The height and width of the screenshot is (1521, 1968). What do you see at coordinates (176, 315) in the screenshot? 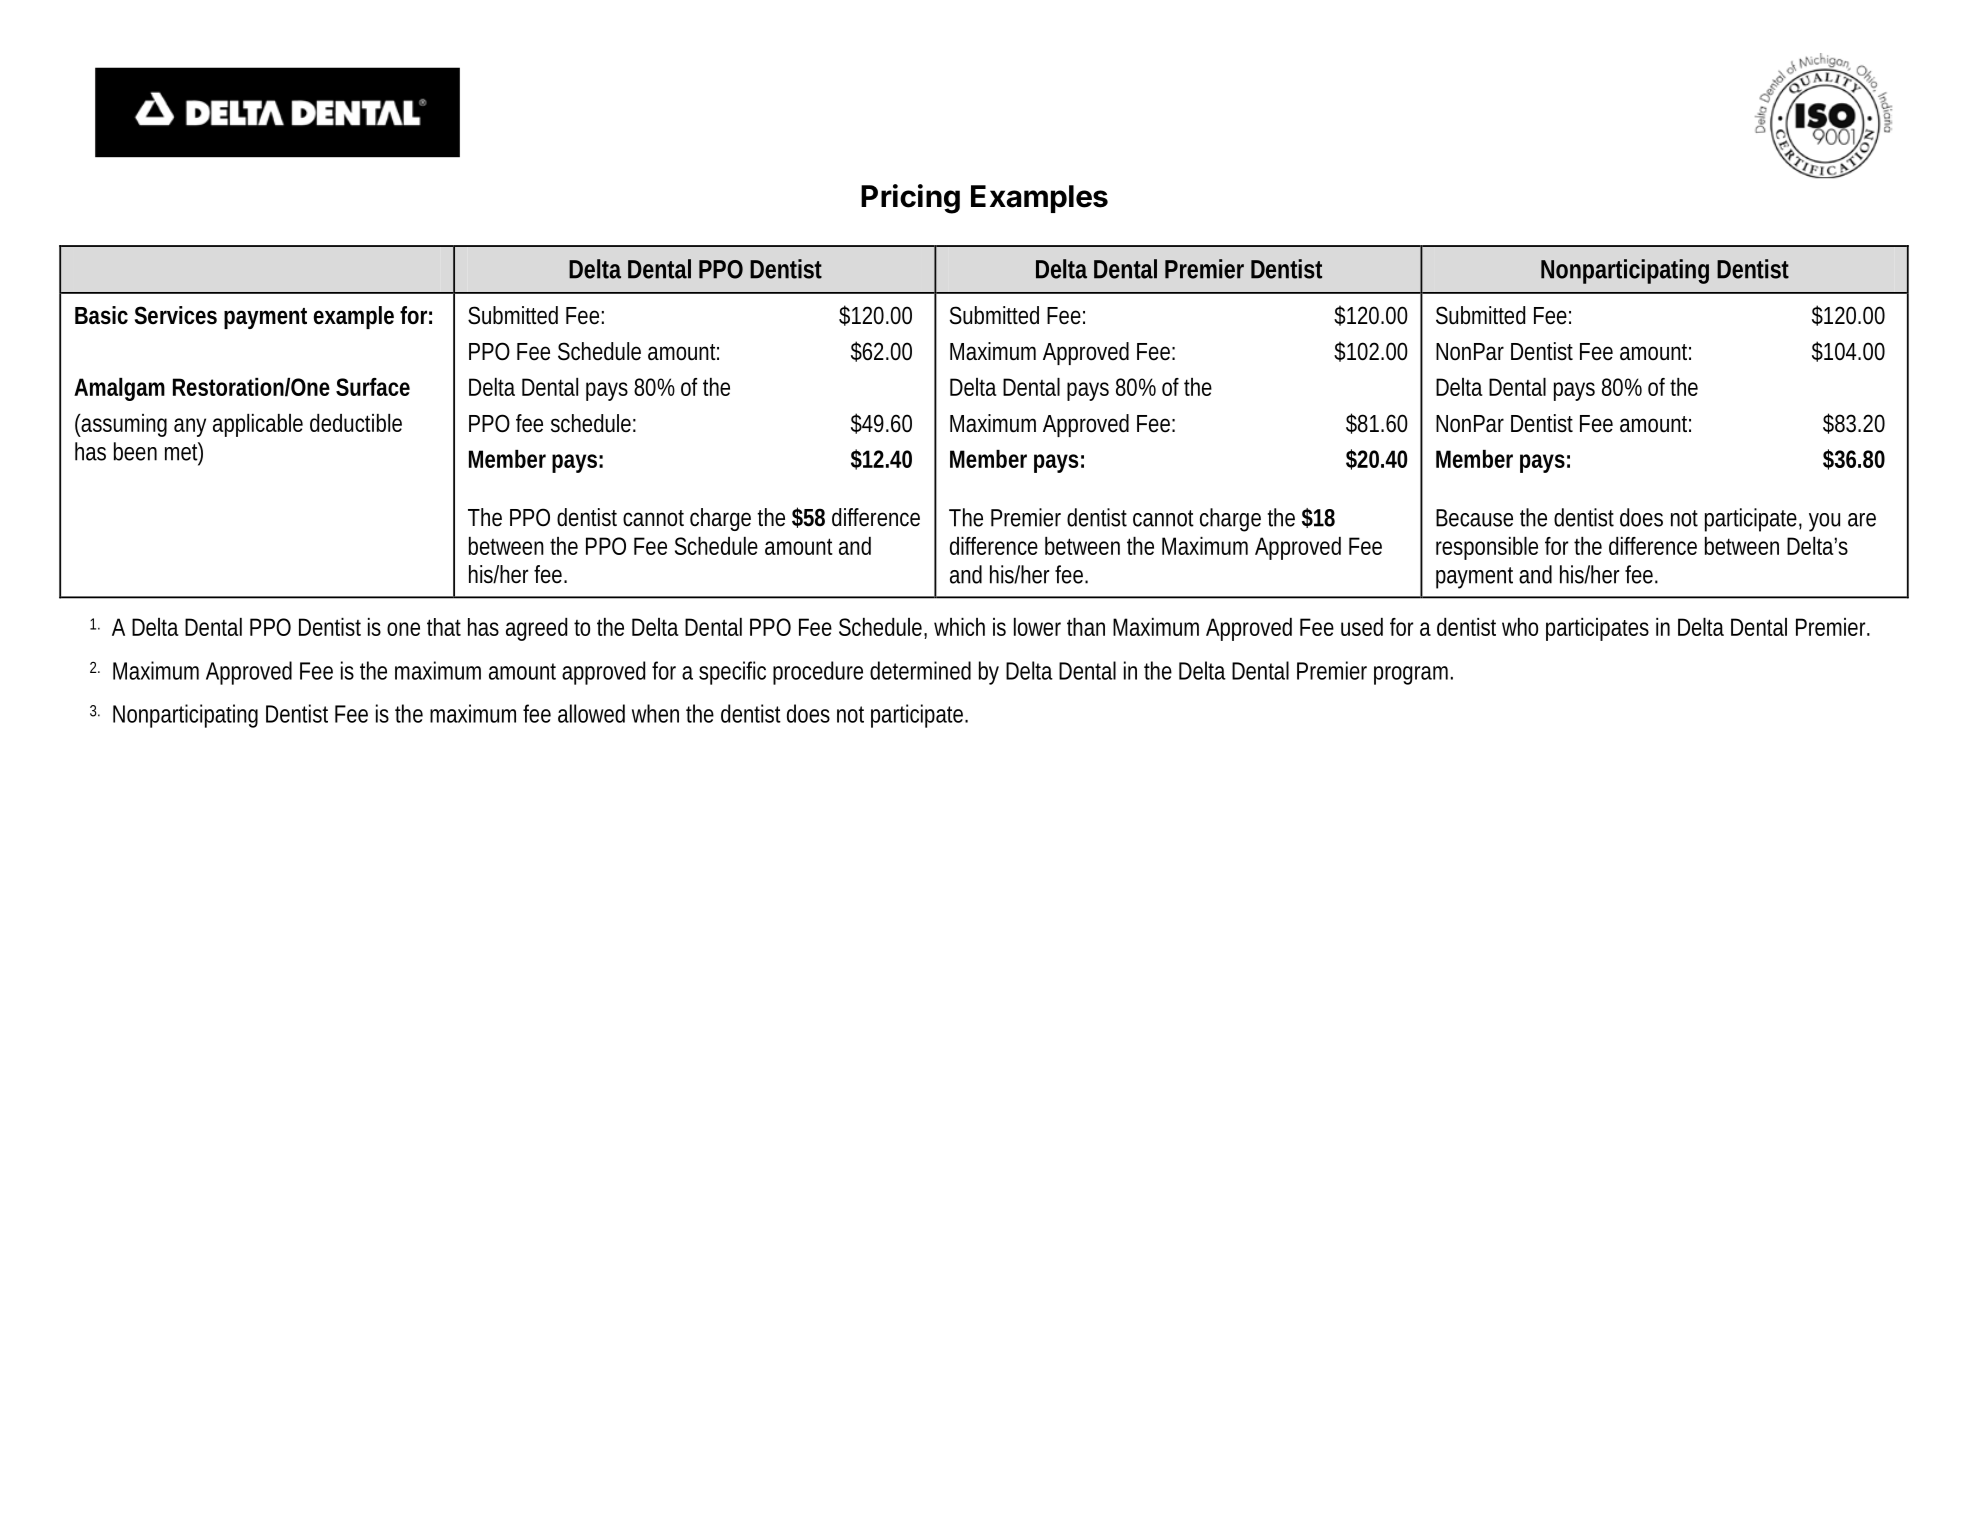
I see `Services` at bounding box center [176, 315].
